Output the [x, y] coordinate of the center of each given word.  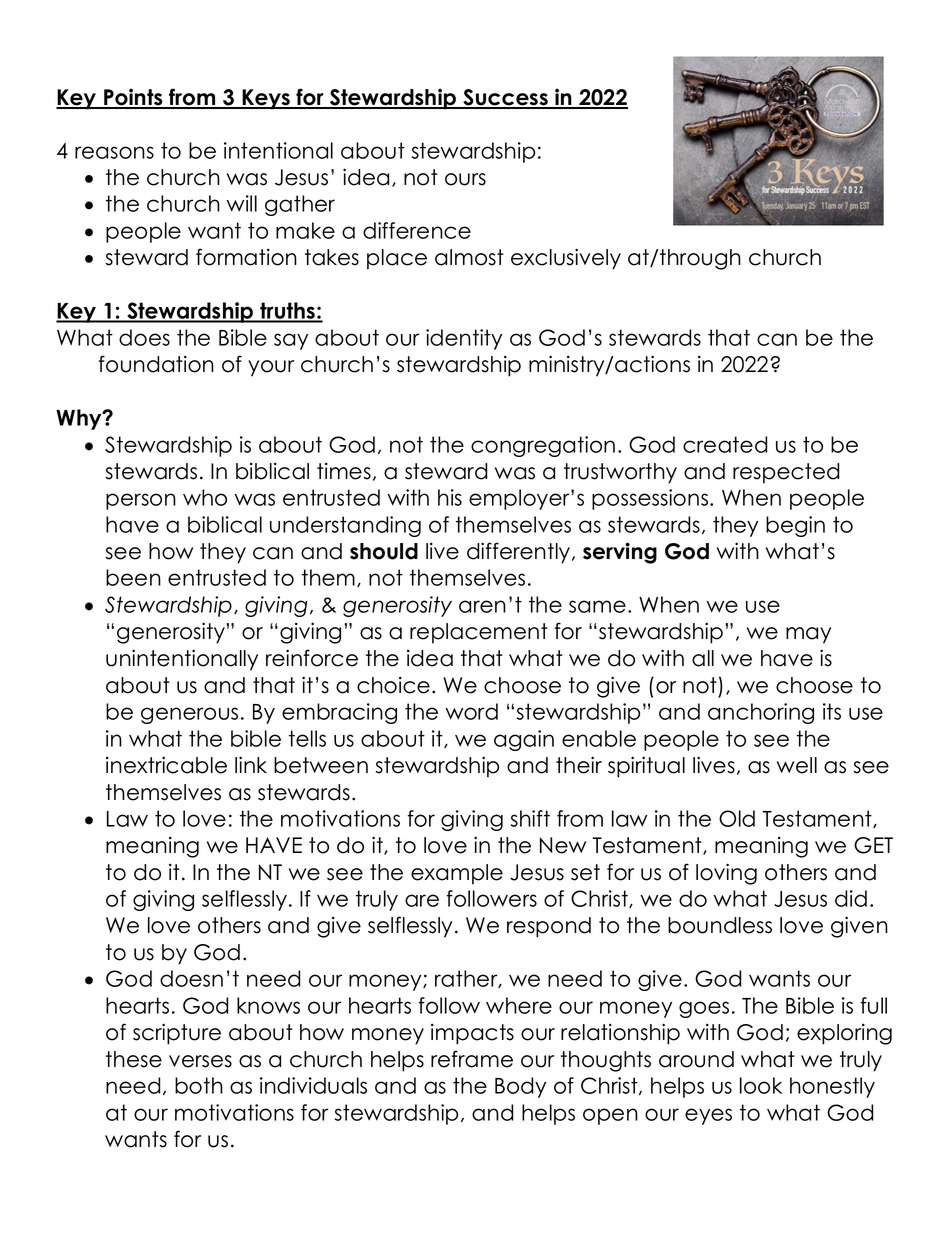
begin [795, 526]
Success [505, 98]
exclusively [566, 259]
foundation [156, 364]
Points [133, 98]
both [199, 1085]
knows [268, 1005]
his [450, 497]
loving [726, 874]
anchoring [761, 713]
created [725, 444]
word [471, 711]
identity [464, 339]
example [457, 874]
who [205, 497]
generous [189, 715]
